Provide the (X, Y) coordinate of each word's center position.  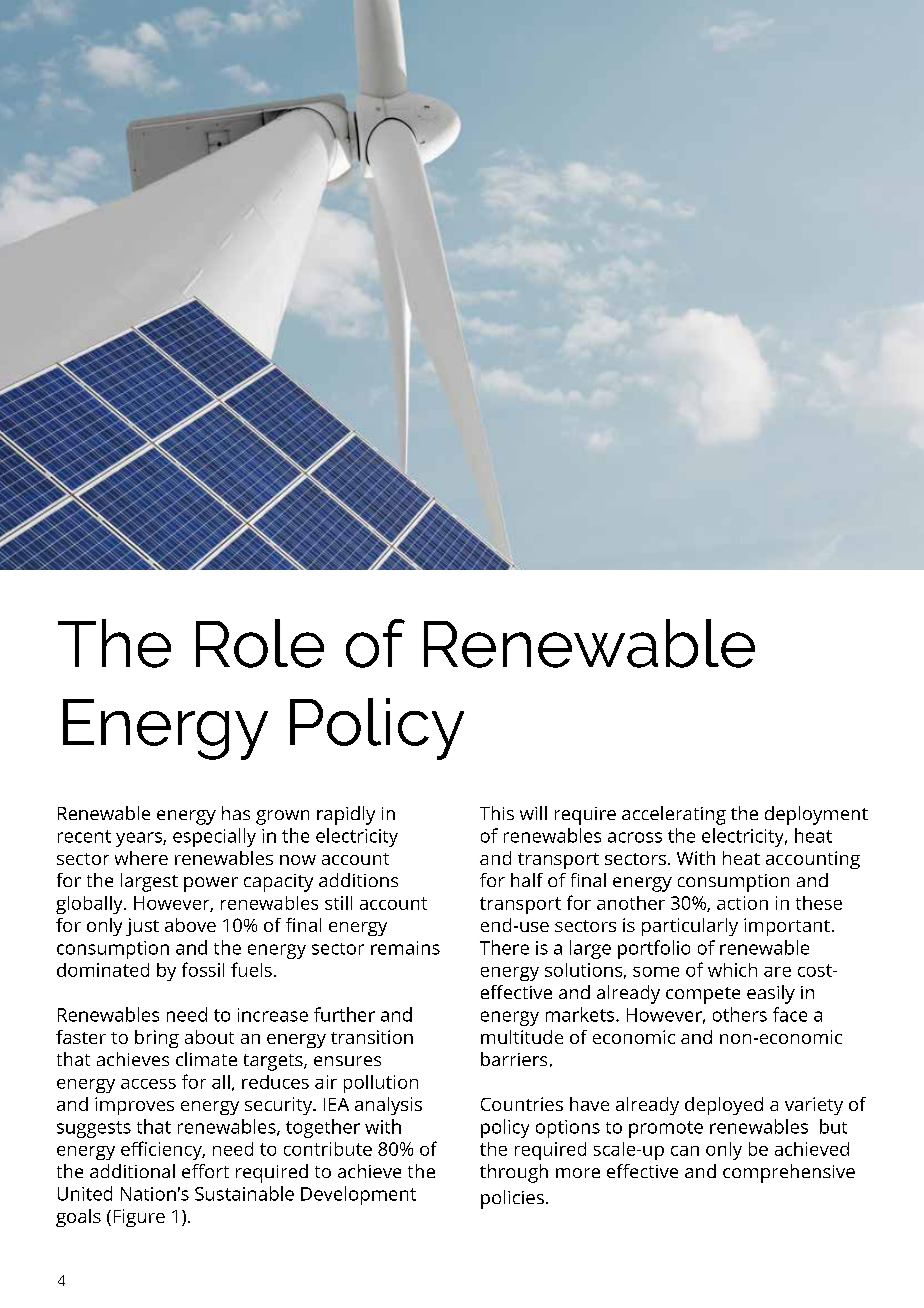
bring (157, 1039)
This (497, 813)
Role (260, 643)
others (740, 1014)
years (140, 839)
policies (512, 1199)
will (533, 813)
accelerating (674, 815)
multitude (522, 1037)
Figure (139, 1218)
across (635, 837)
